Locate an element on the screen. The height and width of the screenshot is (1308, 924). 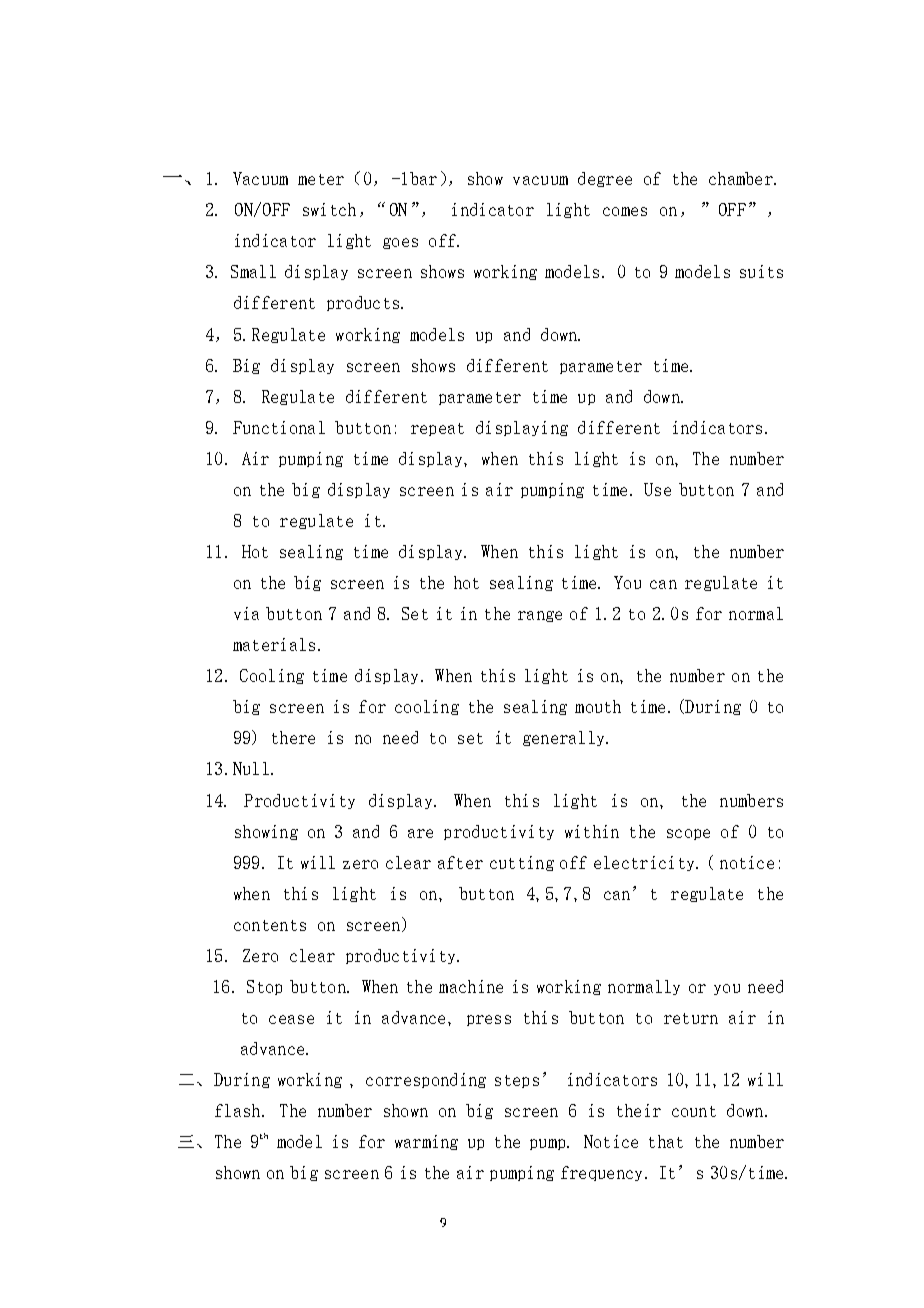
warming is located at coordinates (426, 1142).
